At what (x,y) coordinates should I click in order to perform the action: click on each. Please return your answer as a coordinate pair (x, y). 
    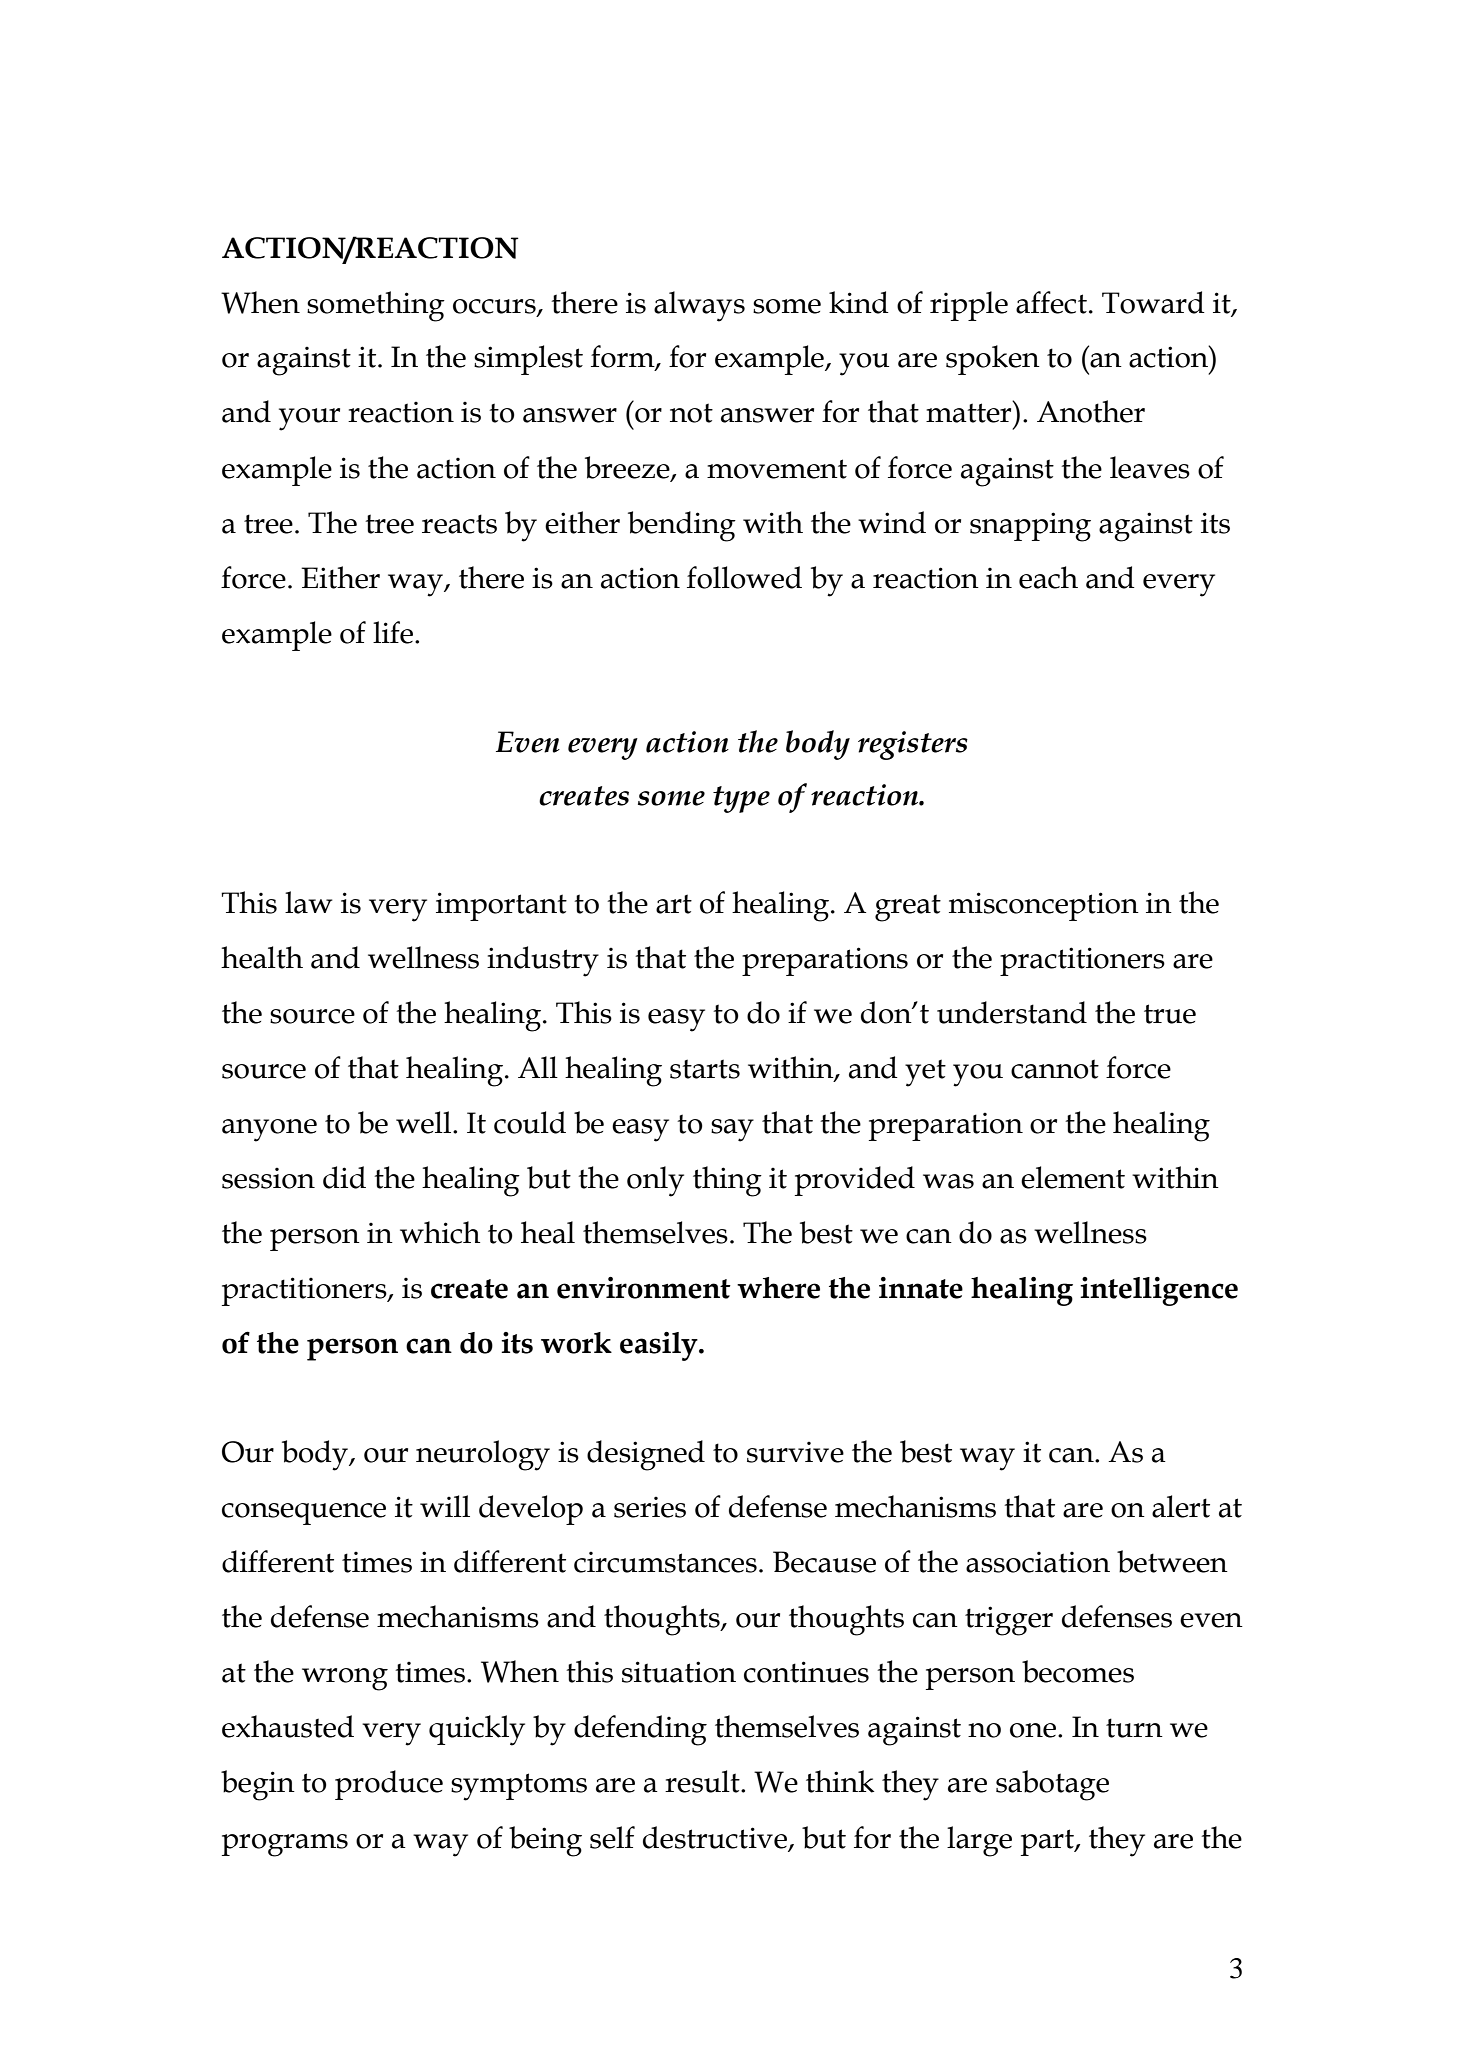
    Looking at the image, I should click on (1048, 577).
